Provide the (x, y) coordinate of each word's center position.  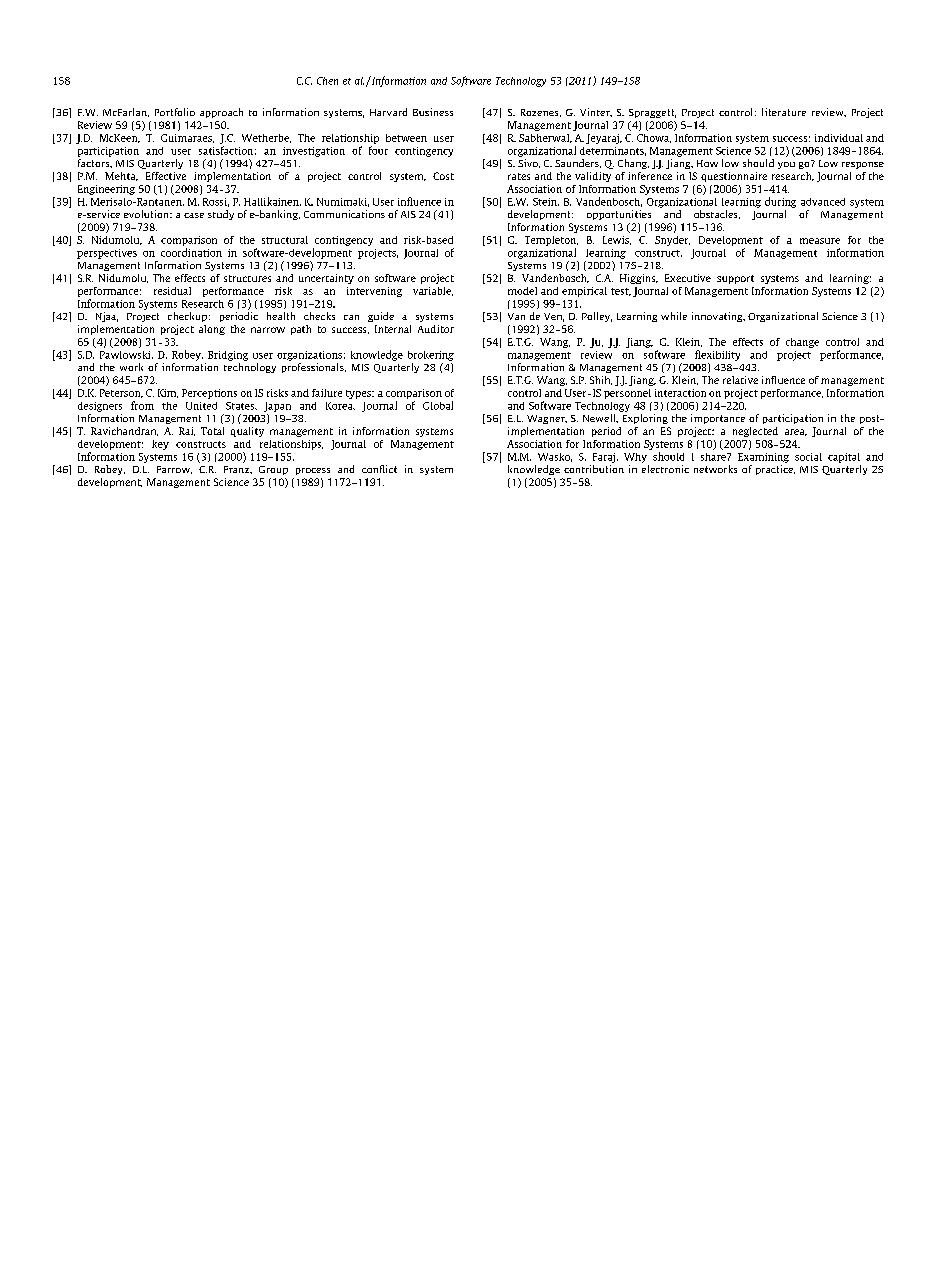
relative (740, 380)
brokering (431, 356)
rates (519, 176)
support (735, 279)
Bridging (228, 356)
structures (247, 278)
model (522, 291)
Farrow (174, 470)
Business (433, 112)
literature (784, 112)
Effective (166, 176)
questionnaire (734, 177)
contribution (594, 469)
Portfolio (175, 112)
